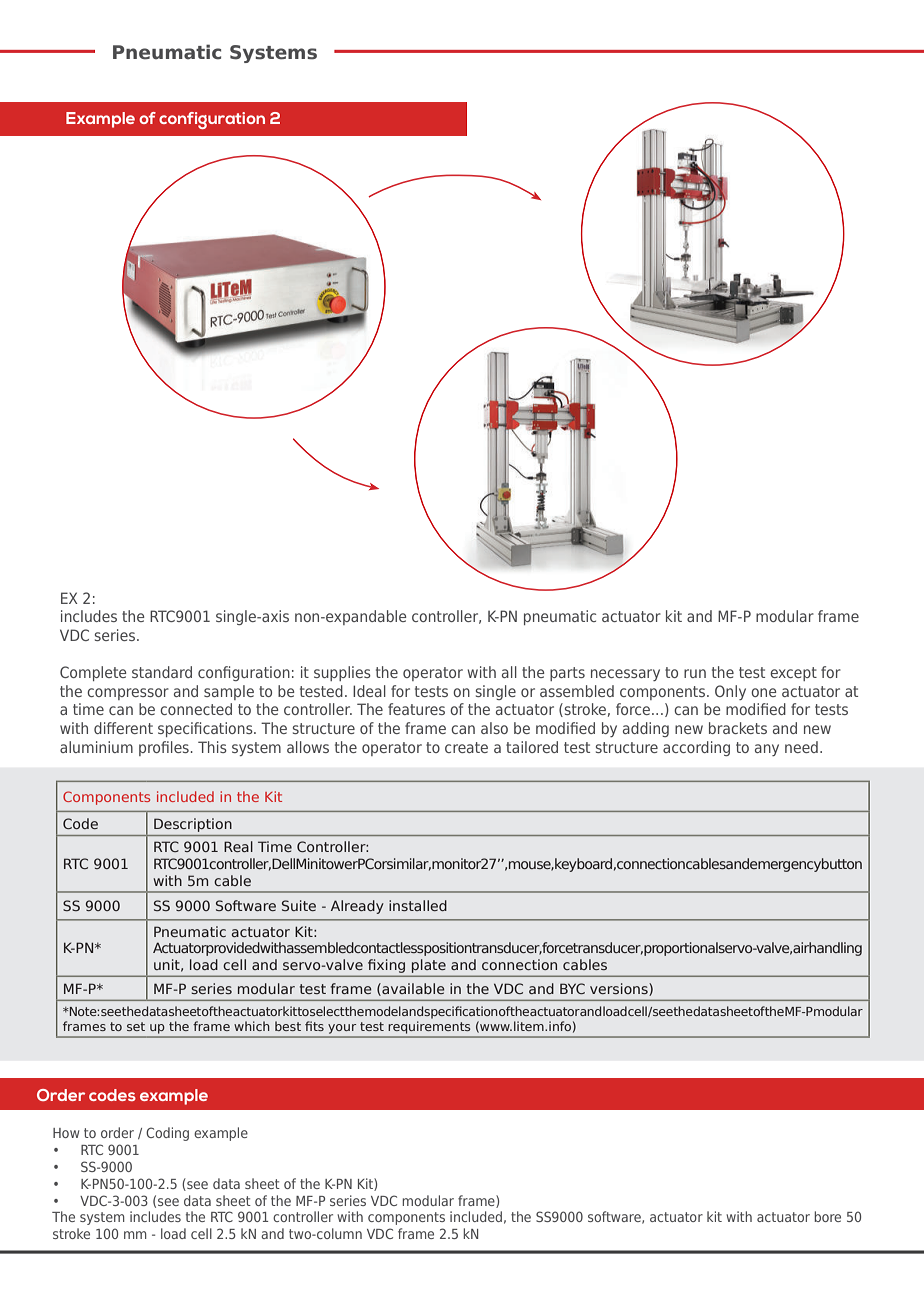 Image resolution: width=924 pixels, height=1308 pixels. Describe the element at coordinates (572, 988) in the screenshot. I see `BYC` at that location.
